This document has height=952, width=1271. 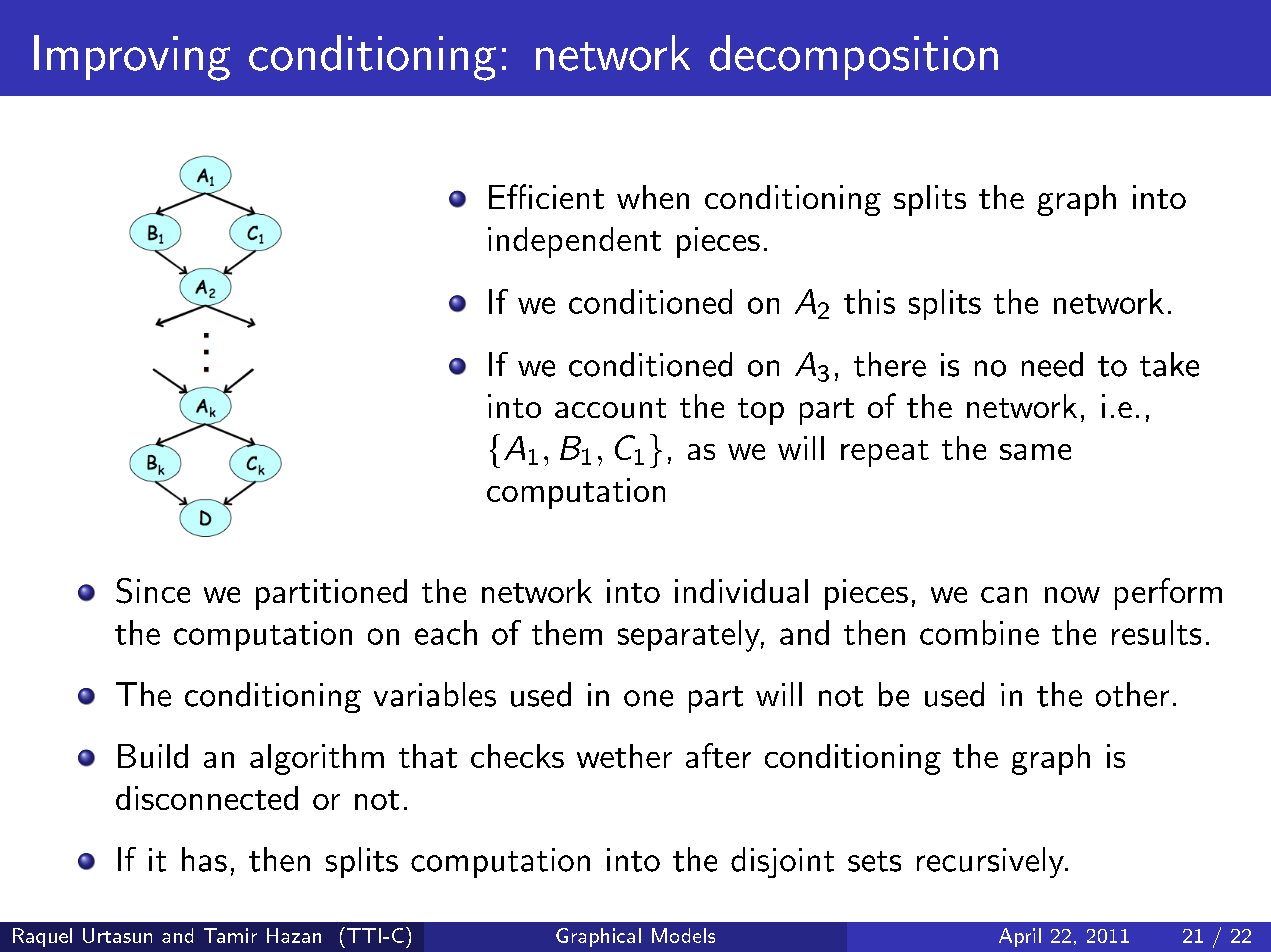 I want to click on Tamir, so click(x=230, y=935).
